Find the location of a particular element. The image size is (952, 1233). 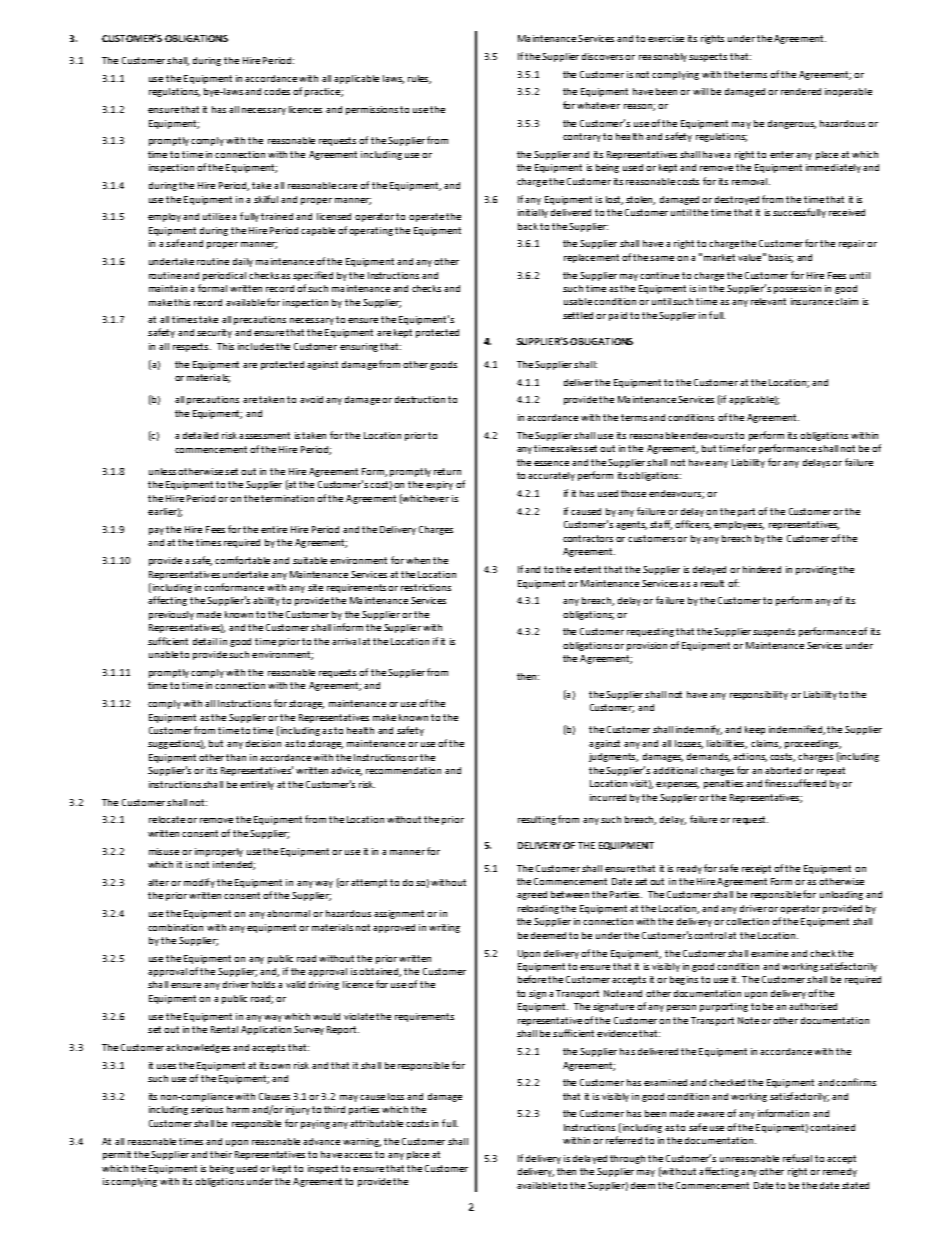

agreed is located at coordinates (532, 895).
